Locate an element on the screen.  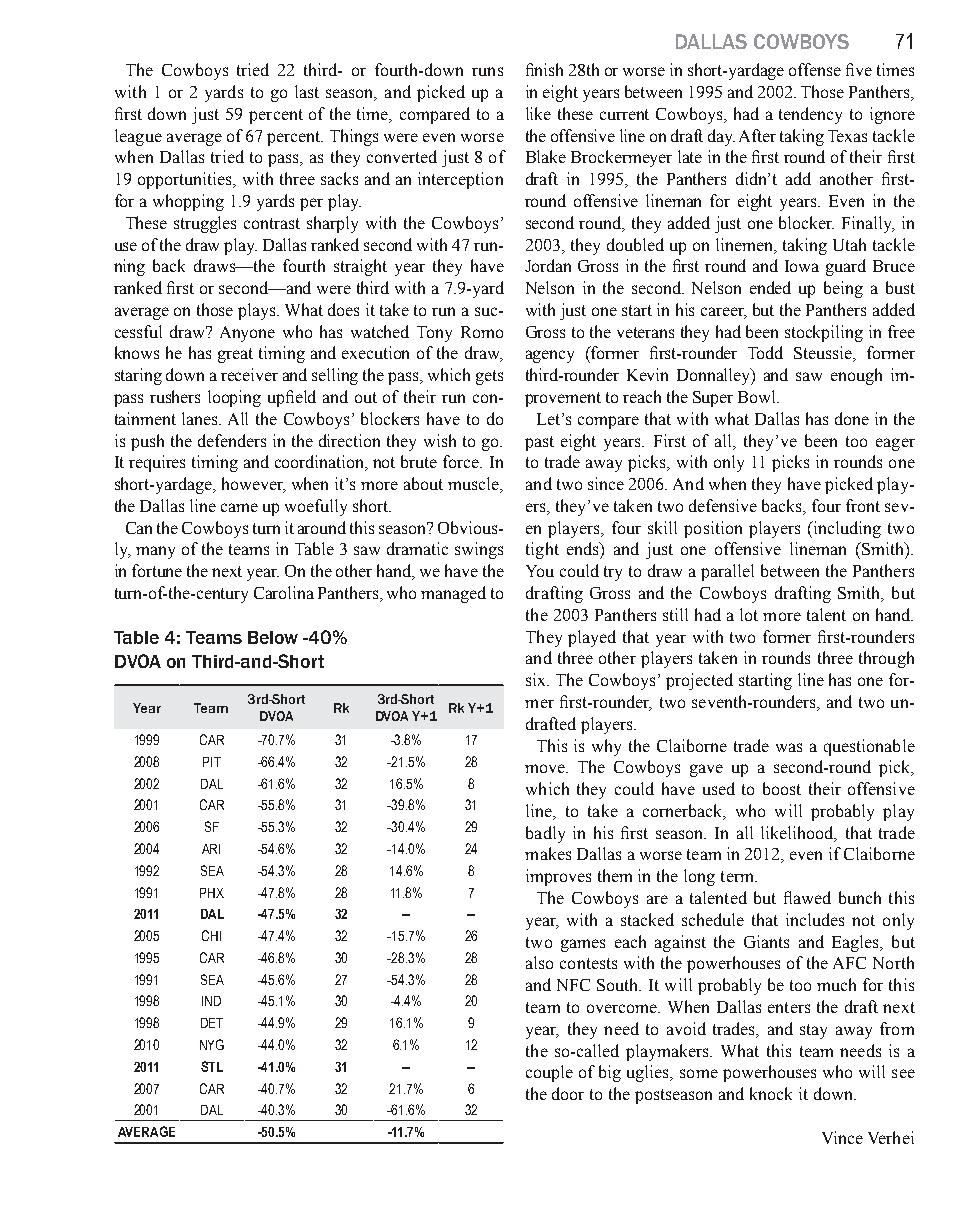
door is located at coordinates (568, 1093).
